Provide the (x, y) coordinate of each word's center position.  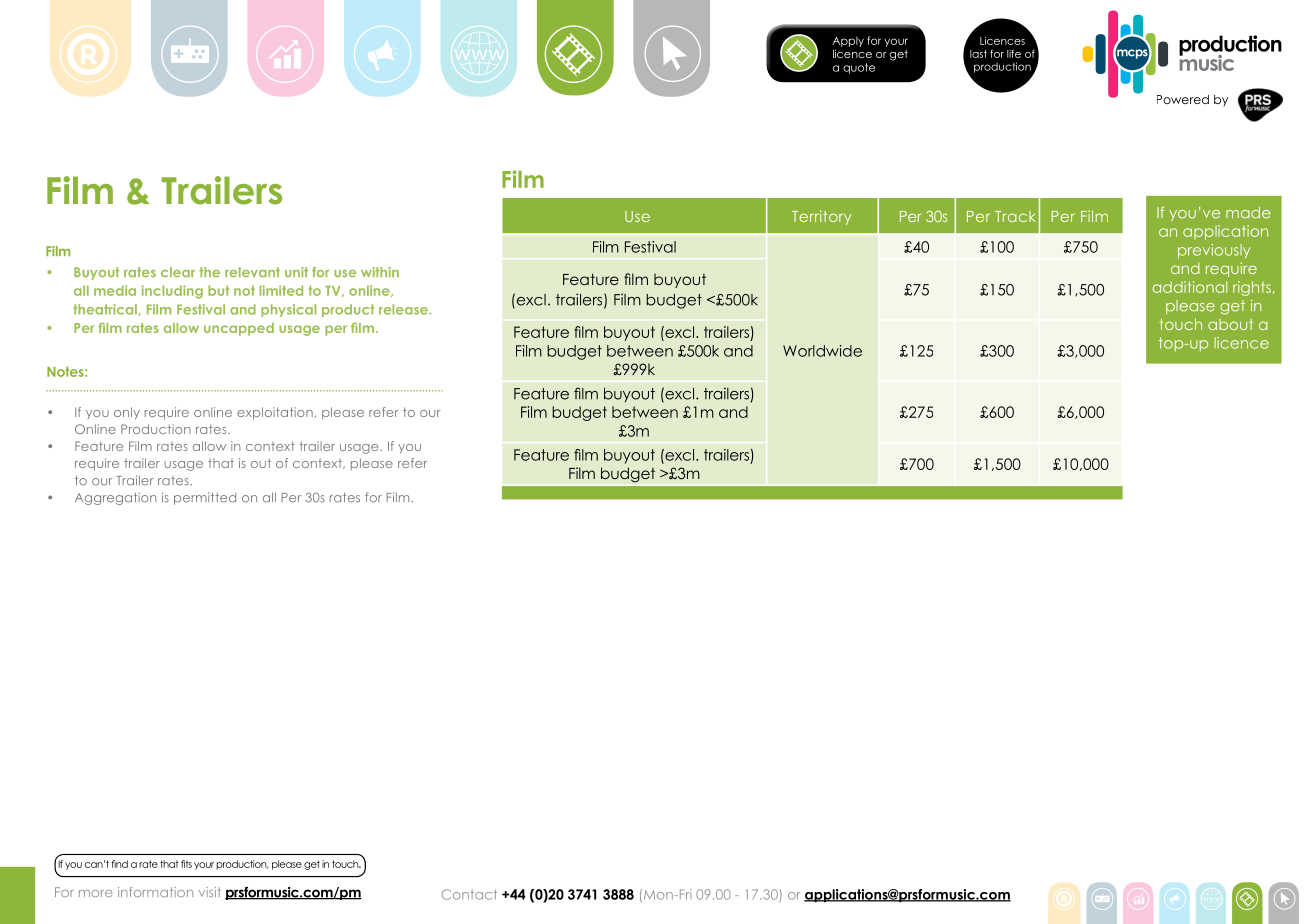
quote (859, 68)
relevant (252, 272)
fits (186, 864)
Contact (469, 894)
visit (210, 892)
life (1014, 53)
